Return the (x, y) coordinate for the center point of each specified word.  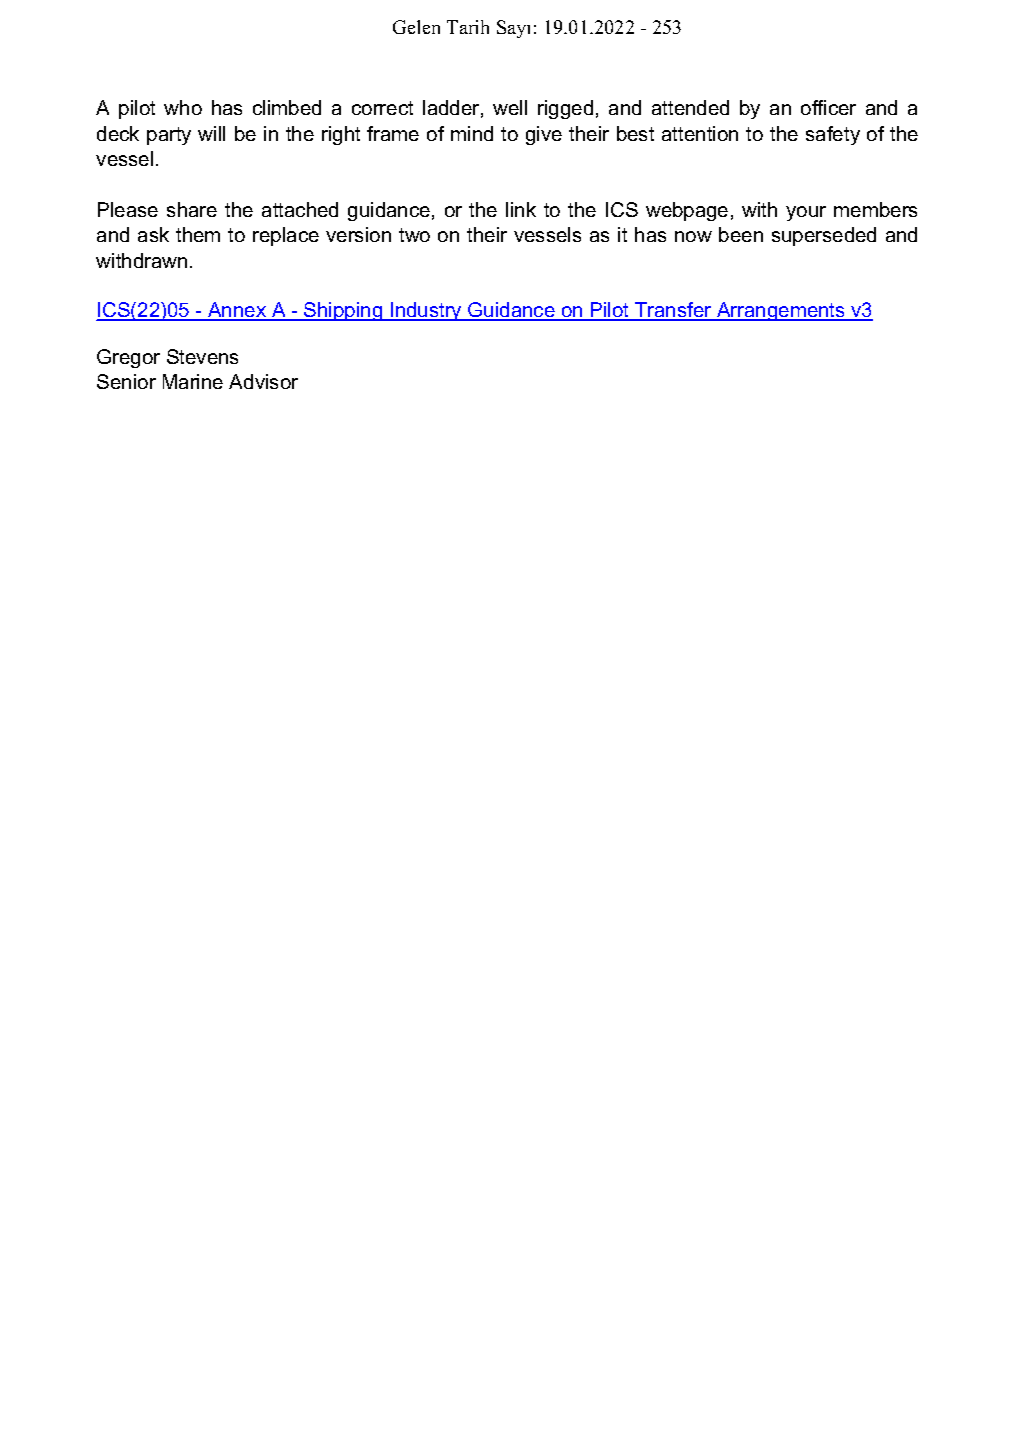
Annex (237, 311)
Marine (193, 381)
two (414, 235)
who (183, 107)
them (198, 234)
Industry (426, 311)
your (806, 213)
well (510, 107)
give (544, 135)
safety (833, 135)
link (521, 209)
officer (828, 107)
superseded (824, 236)
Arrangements (781, 311)
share (192, 209)
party (169, 136)
